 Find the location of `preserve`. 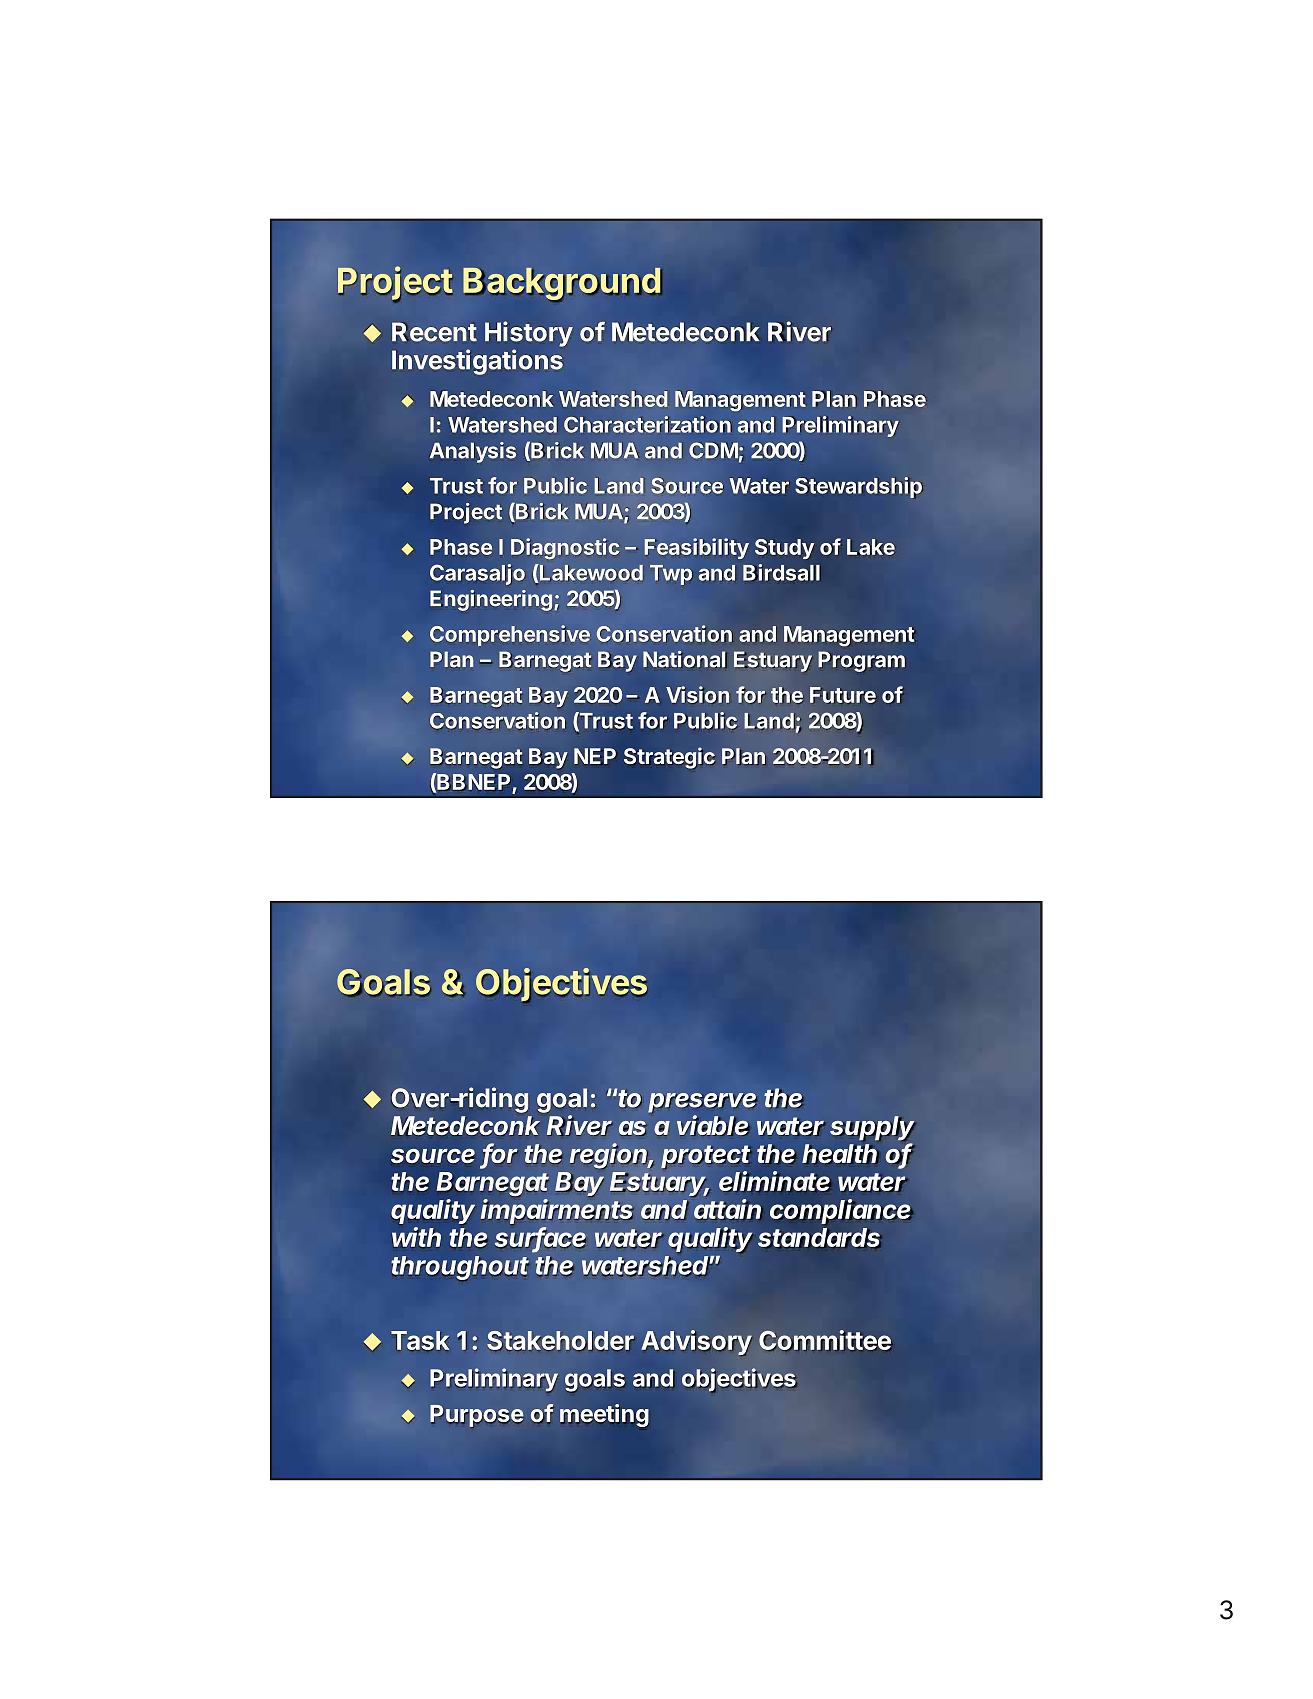

preserve is located at coordinates (703, 1103).
